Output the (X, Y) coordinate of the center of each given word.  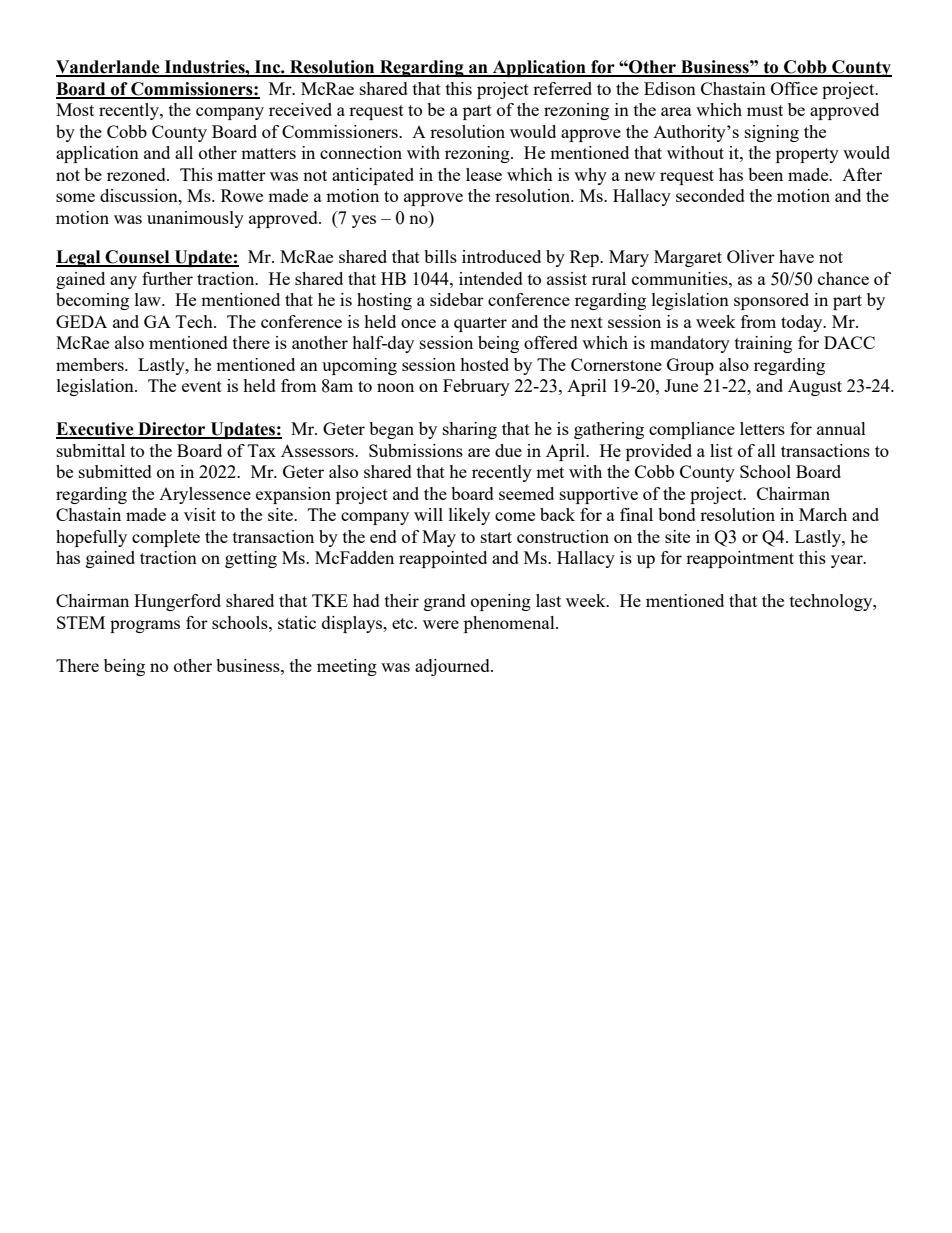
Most (75, 109)
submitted (115, 471)
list (721, 450)
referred (562, 88)
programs (145, 626)
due (508, 450)
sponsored (771, 301)
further (167, 278)
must (765, 110)
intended (491, 278)
